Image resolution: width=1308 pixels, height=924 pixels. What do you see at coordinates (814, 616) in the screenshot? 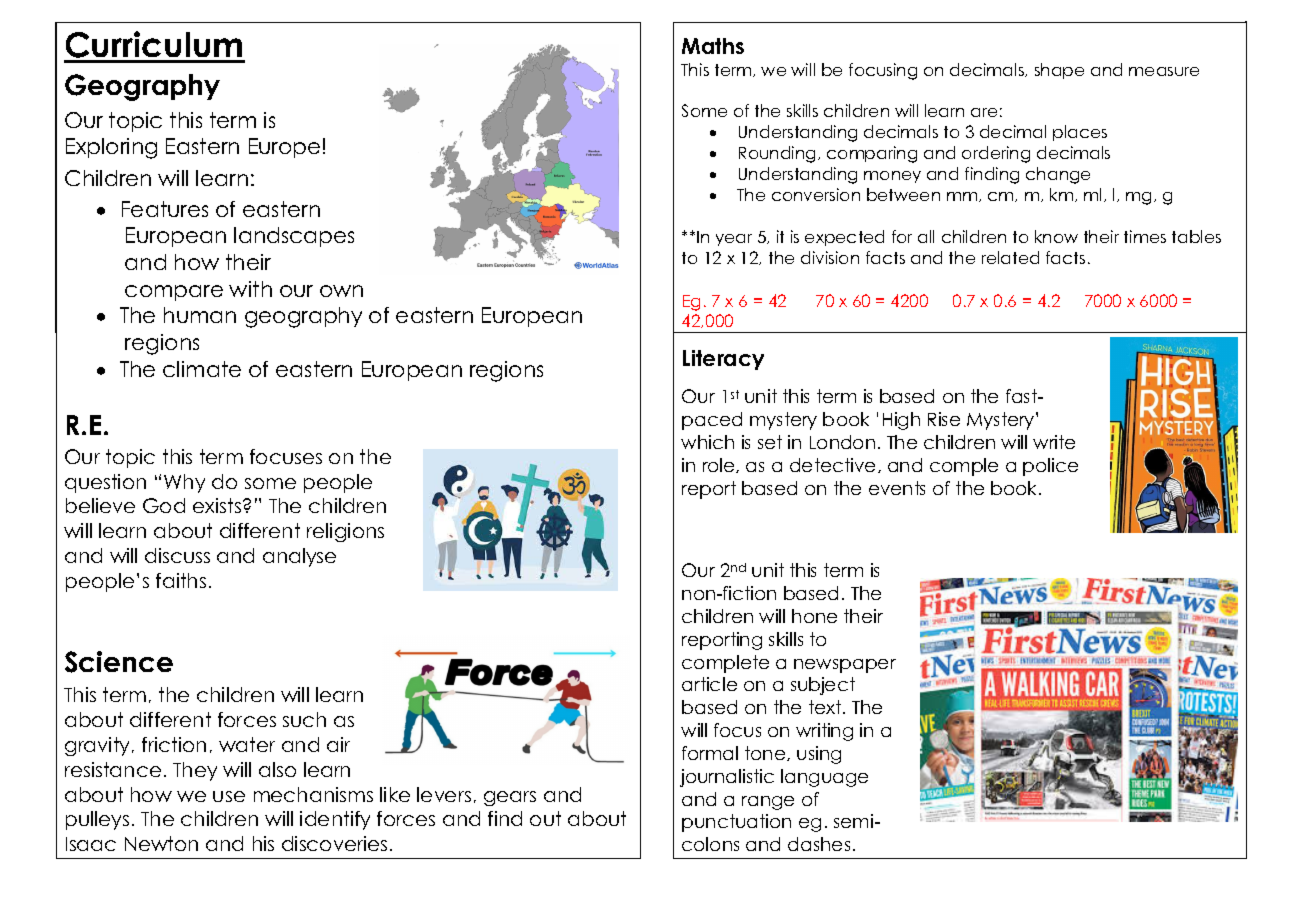
I see `hone` at bounding box center [814, 616].
